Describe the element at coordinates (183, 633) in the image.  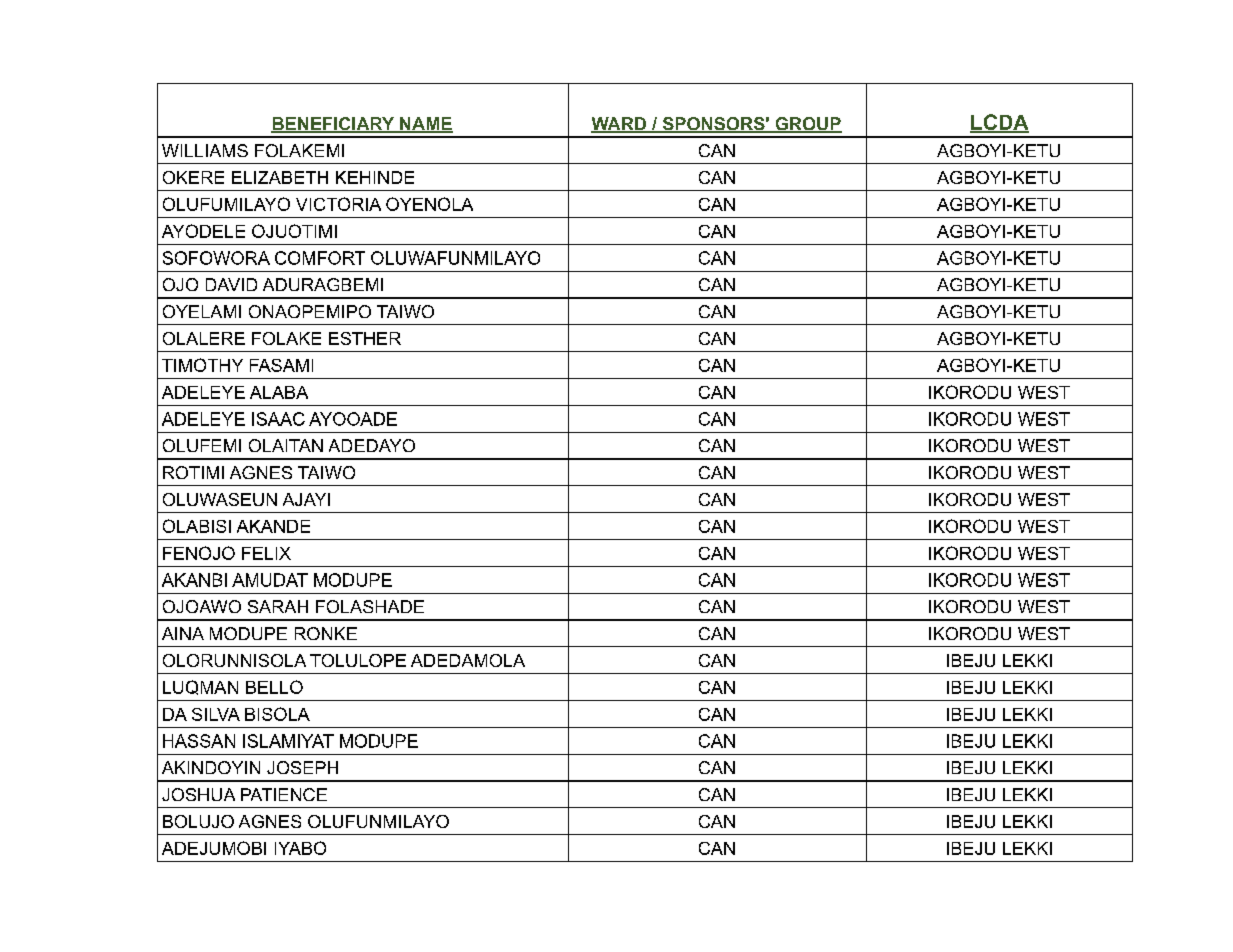
I see `AINA` at that location.
